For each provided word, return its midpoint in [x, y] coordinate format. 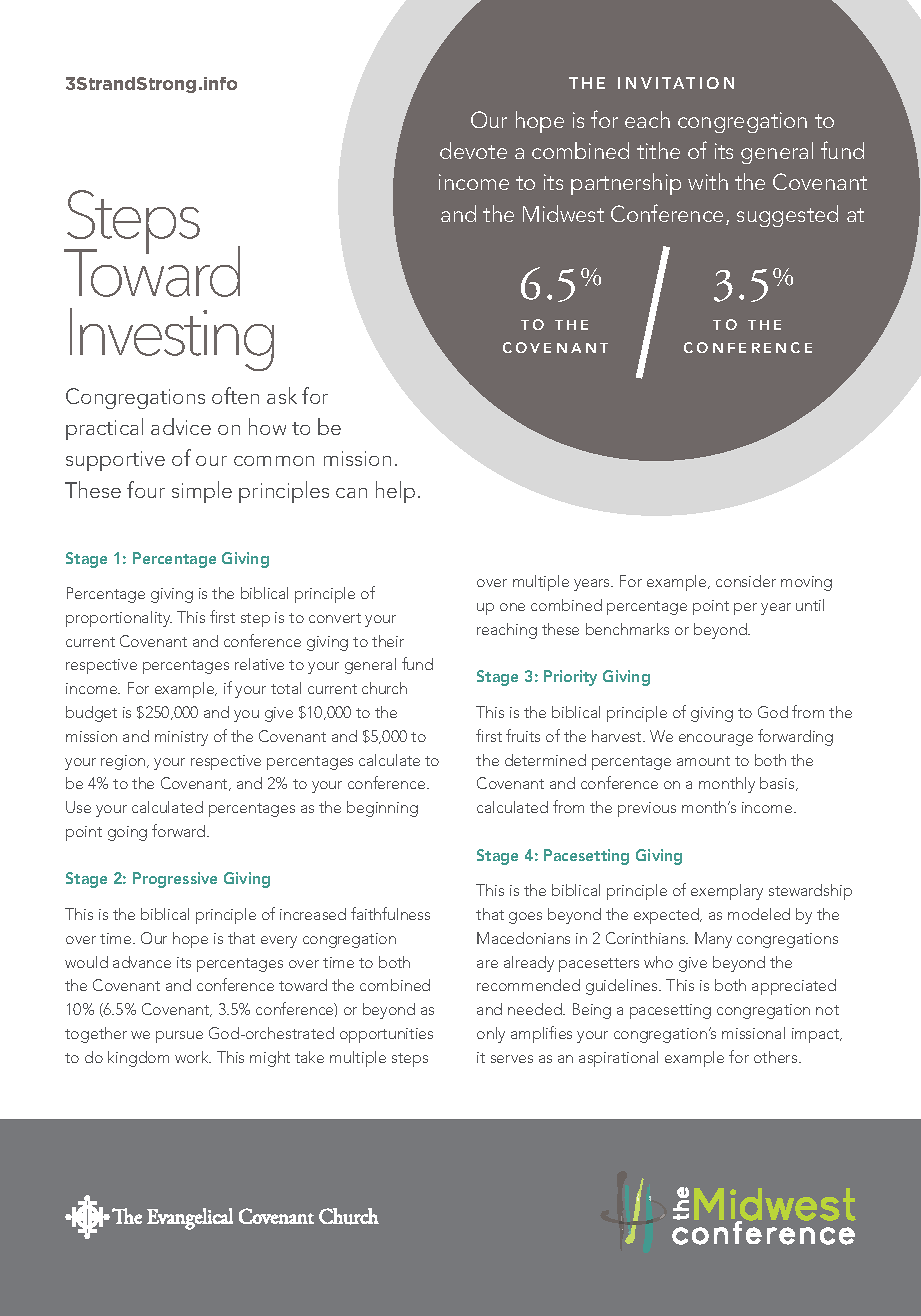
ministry [181, 738]
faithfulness [390, 913]
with [708, 181]
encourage [716, 740]
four [146, 489]
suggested [787, 216]
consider [746, 581]
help [395, 492]
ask [282, 395]
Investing [172, 339]
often [235, 395]
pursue [179, 1037]
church [384, 688]
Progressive [175, 880]
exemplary [727, 892]
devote [473, 150]
